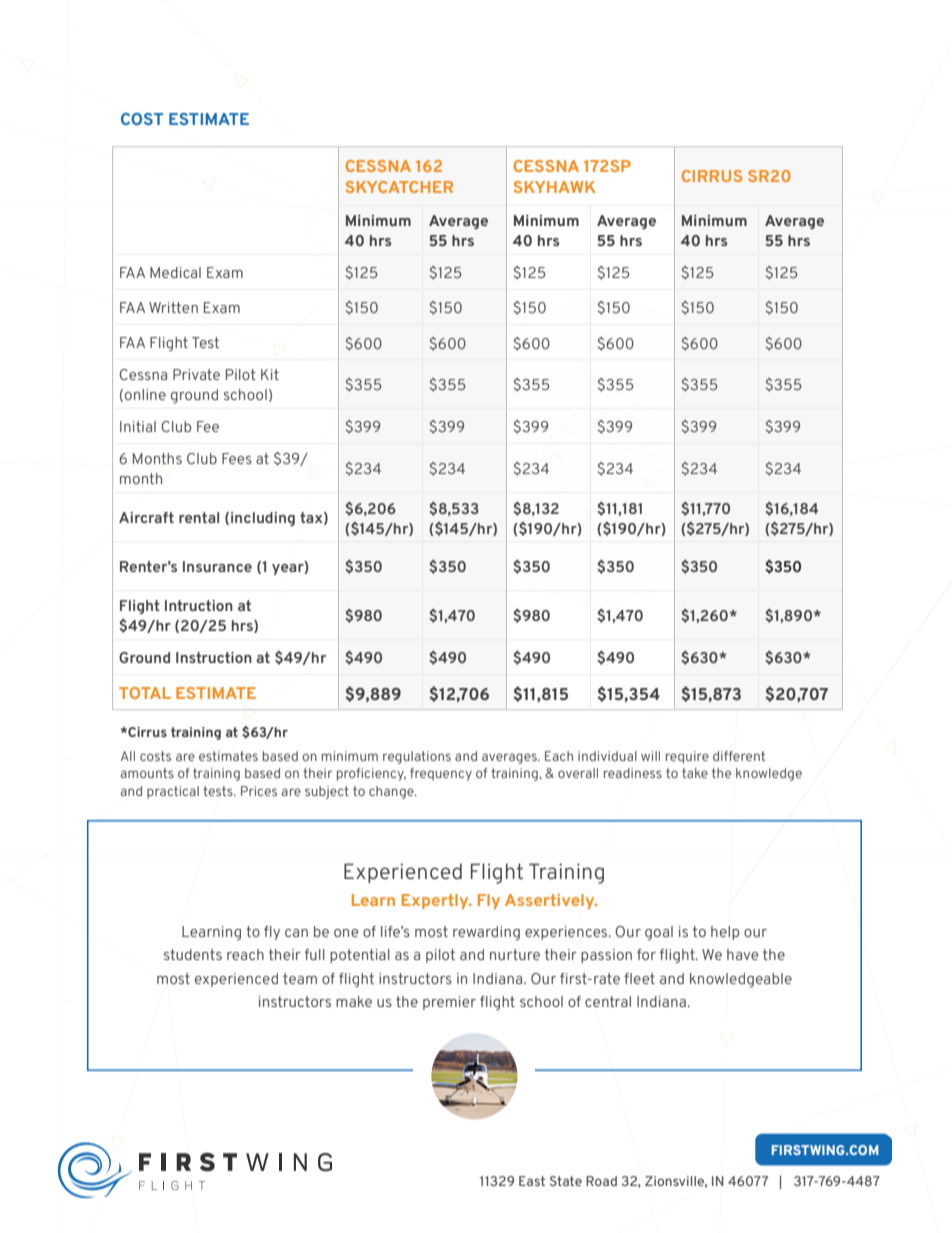 The height and width of the document is (1233, 952). Describe the element at coordinates (554, 187) in the document. I see `SKYHAWK` at that location.
